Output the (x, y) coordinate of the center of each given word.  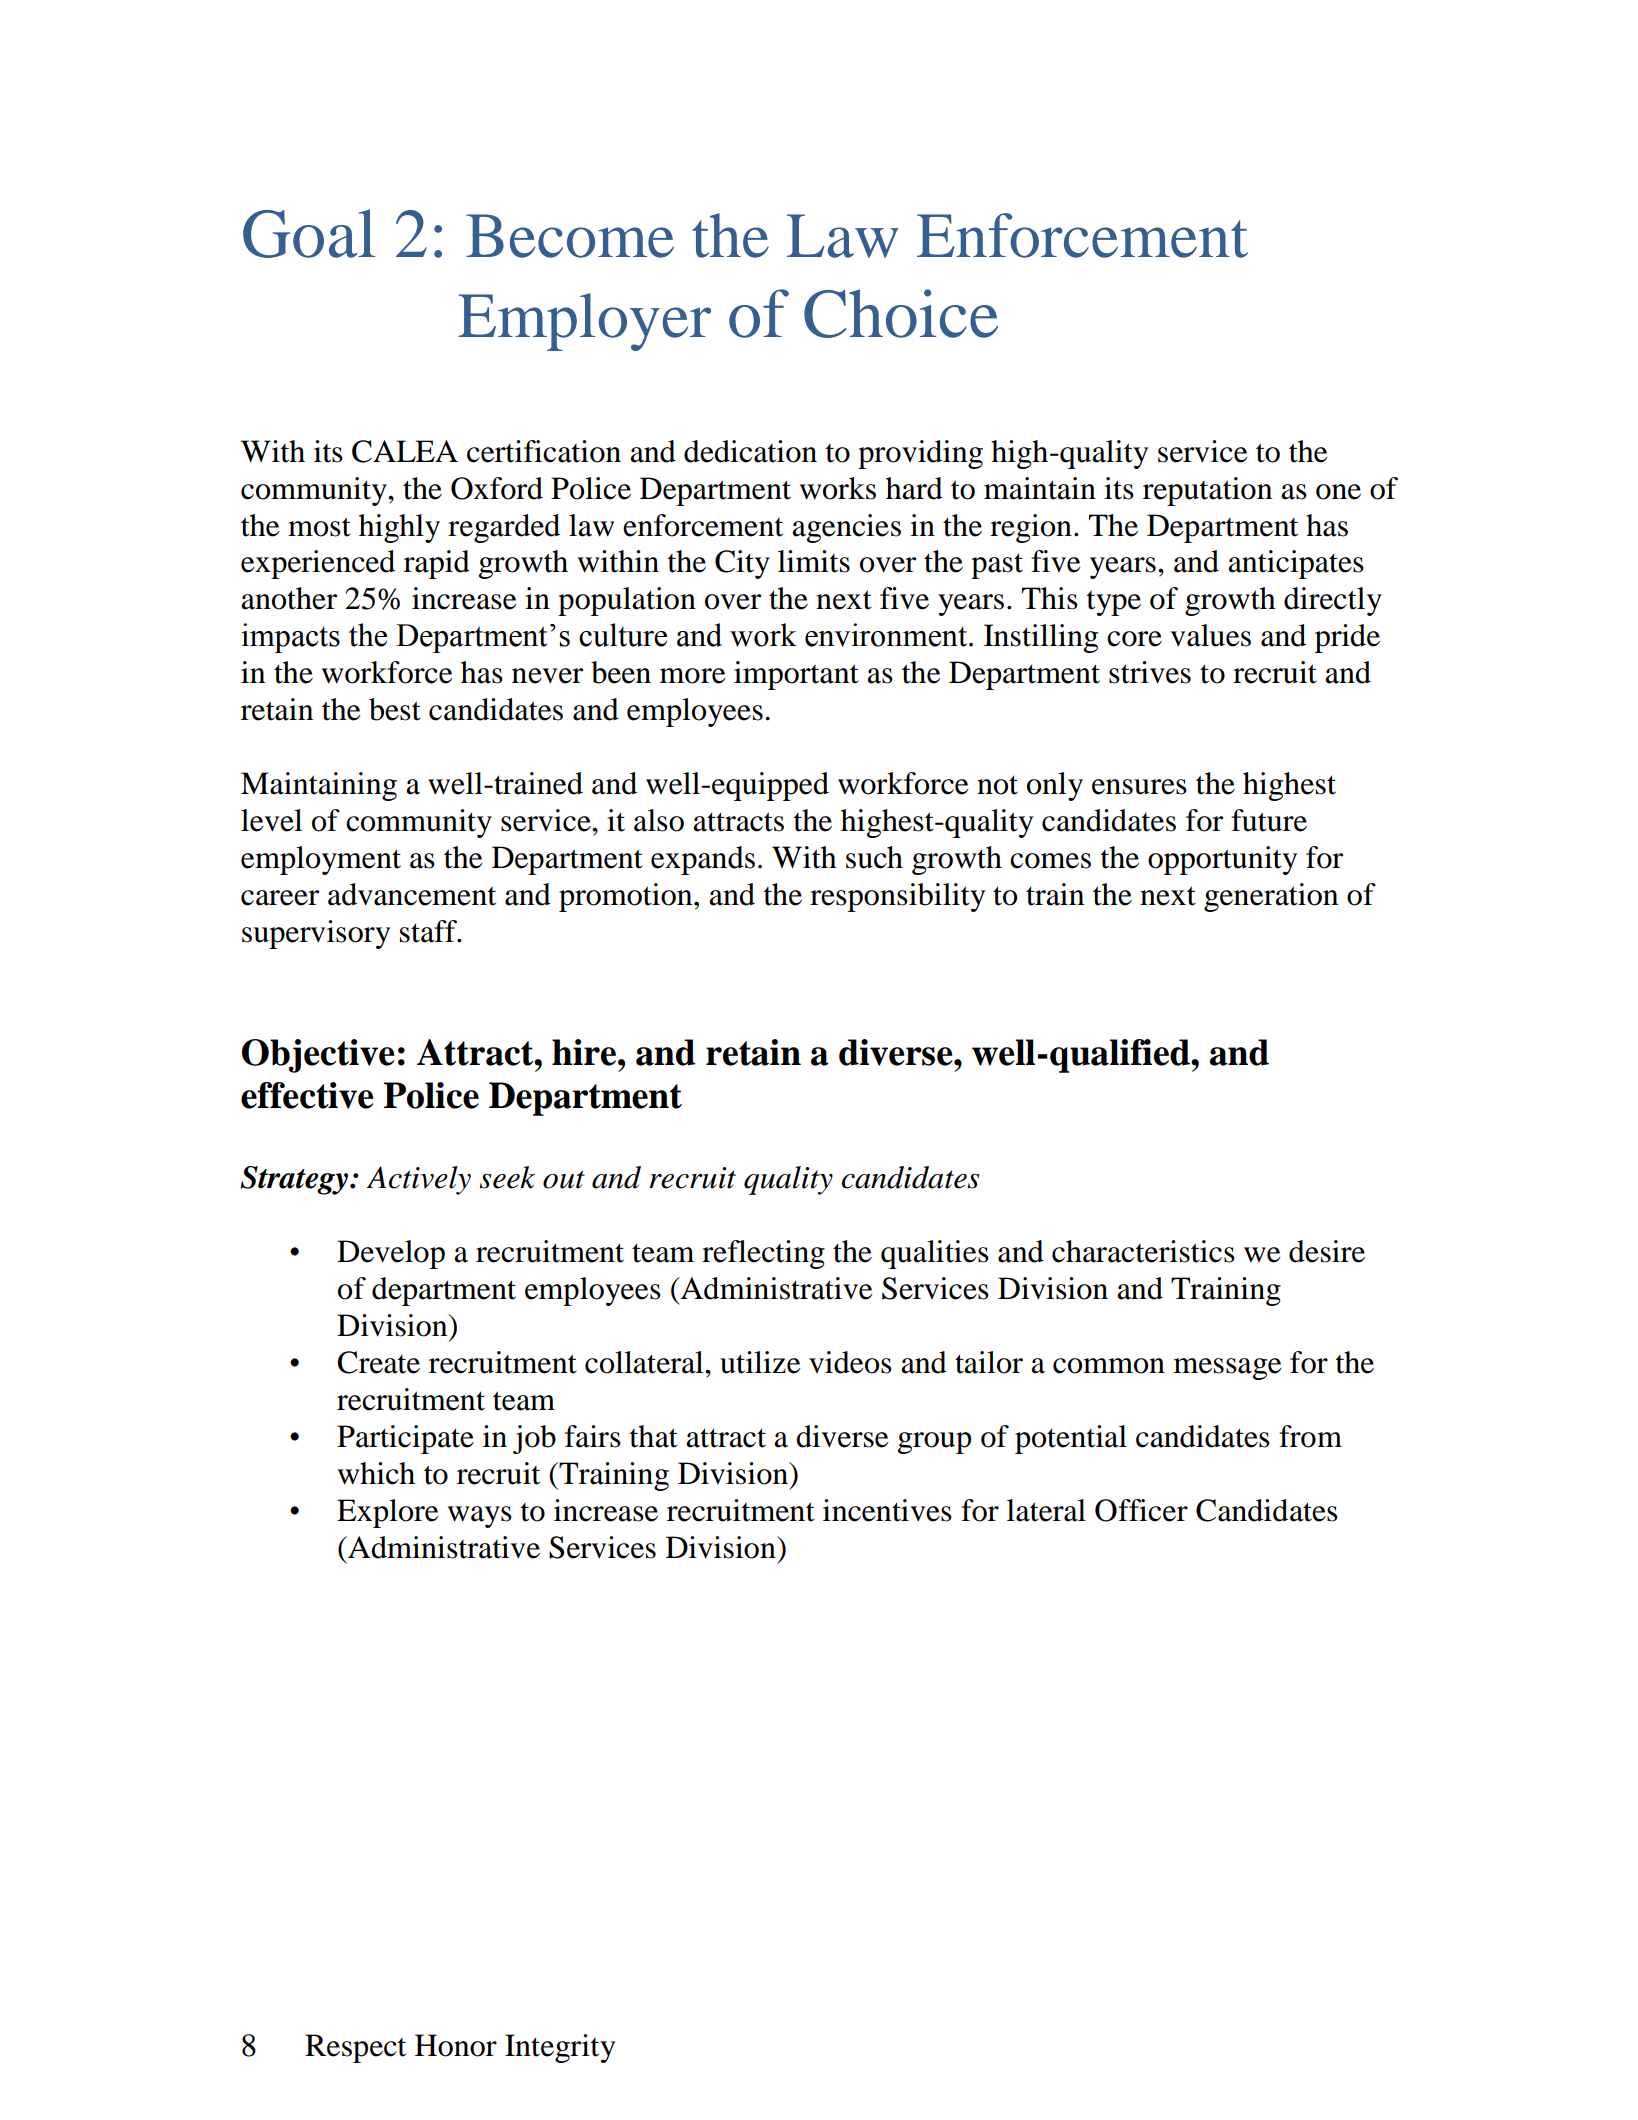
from (1310, 1436)
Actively (418, 1180)
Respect (355, 2048)
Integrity (560, 2048)
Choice (901, 313)
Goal (309, 233)
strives (1150, 672)
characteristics (1143, 1251)
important (796, 675)
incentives (887, 1510)
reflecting (763, 1254)
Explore (388, 1513)
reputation (1207, 491)
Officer (1141, 1510)
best (395, 709)
